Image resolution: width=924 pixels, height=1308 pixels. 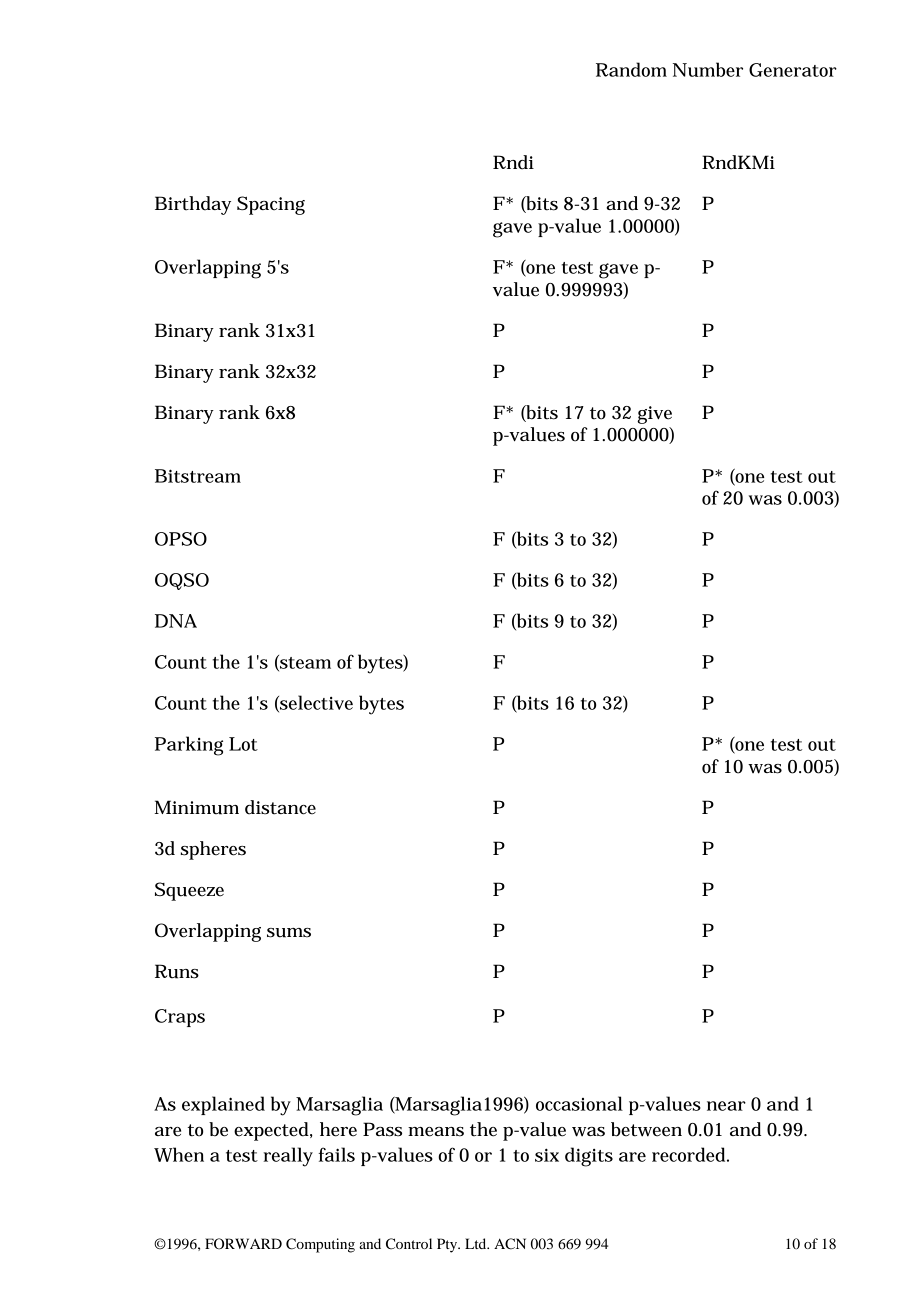 What do you see at coordinates (243, 1244) in the page?
I see `FORWARD` at bounding box center [243, 1244].
